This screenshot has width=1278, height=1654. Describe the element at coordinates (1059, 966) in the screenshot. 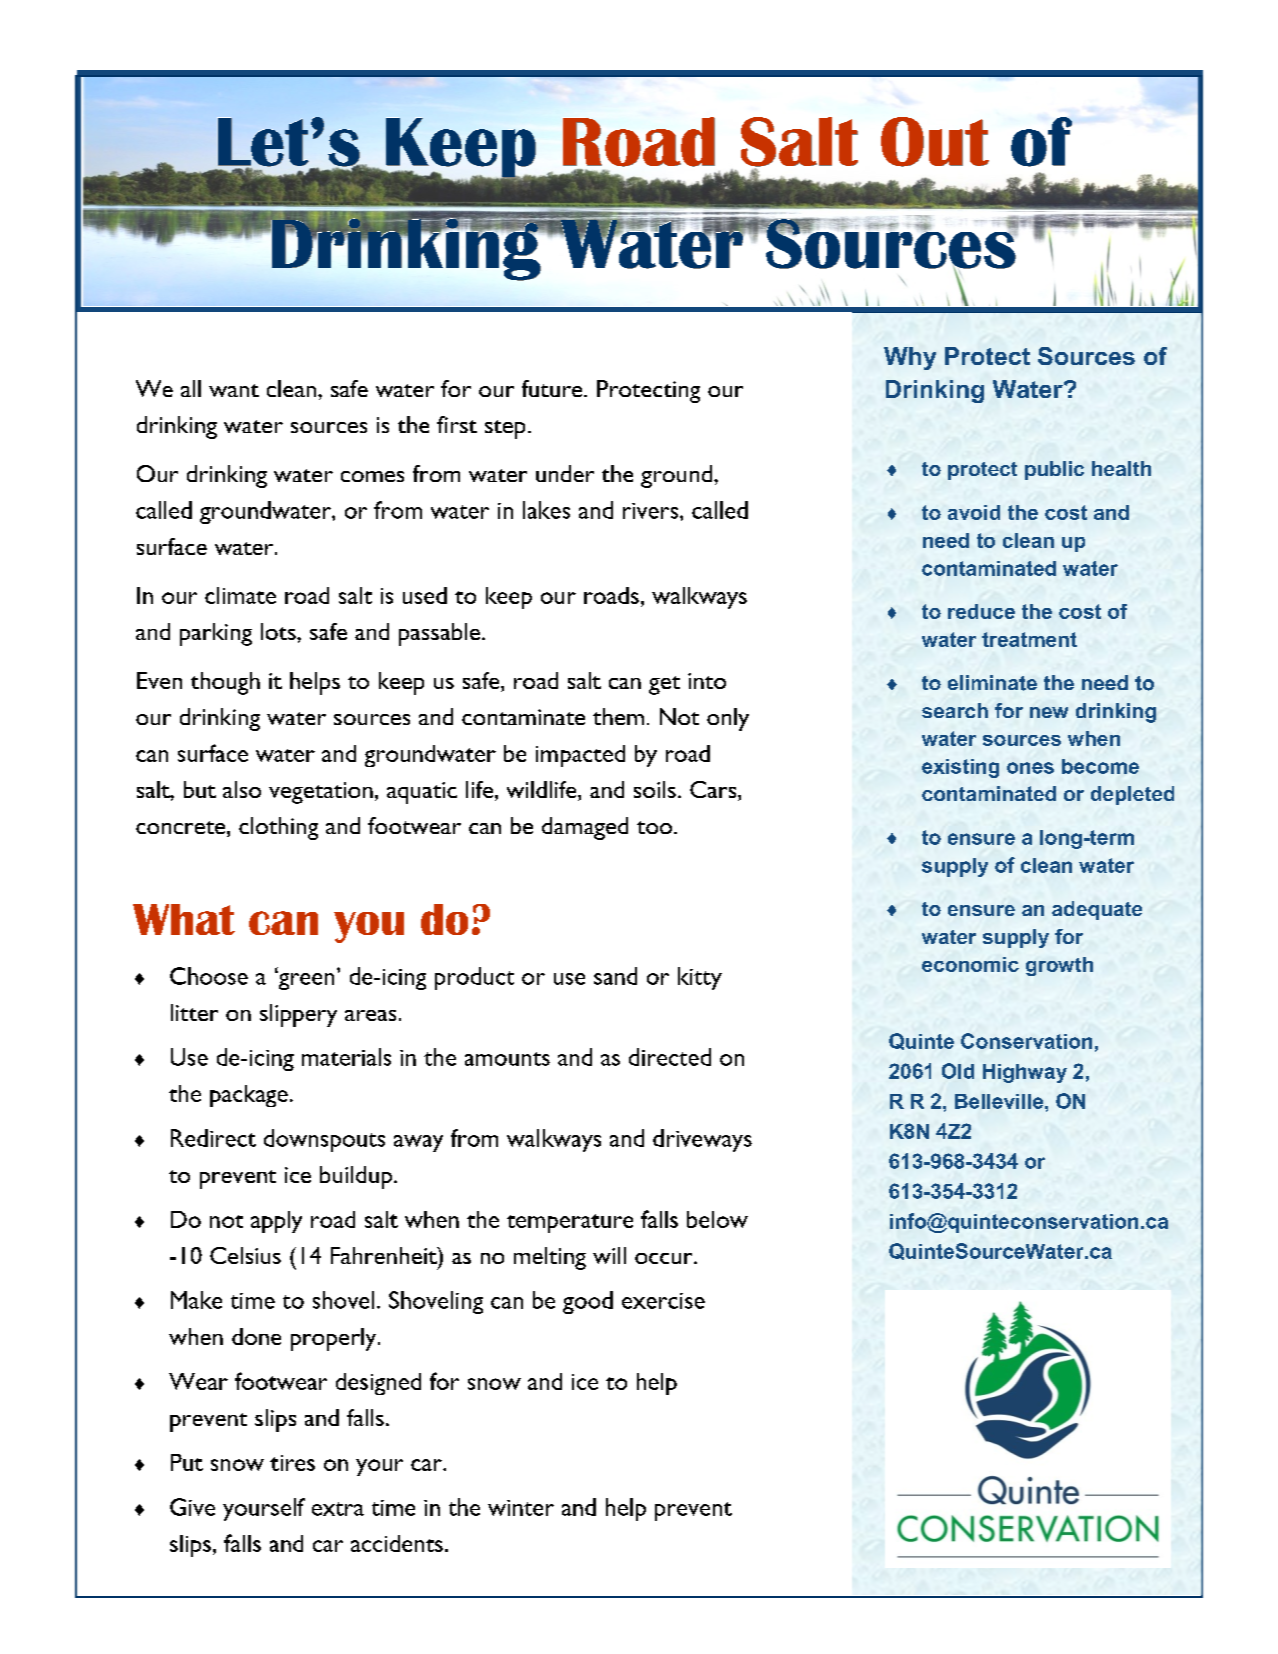

I see `growth` at that location.
